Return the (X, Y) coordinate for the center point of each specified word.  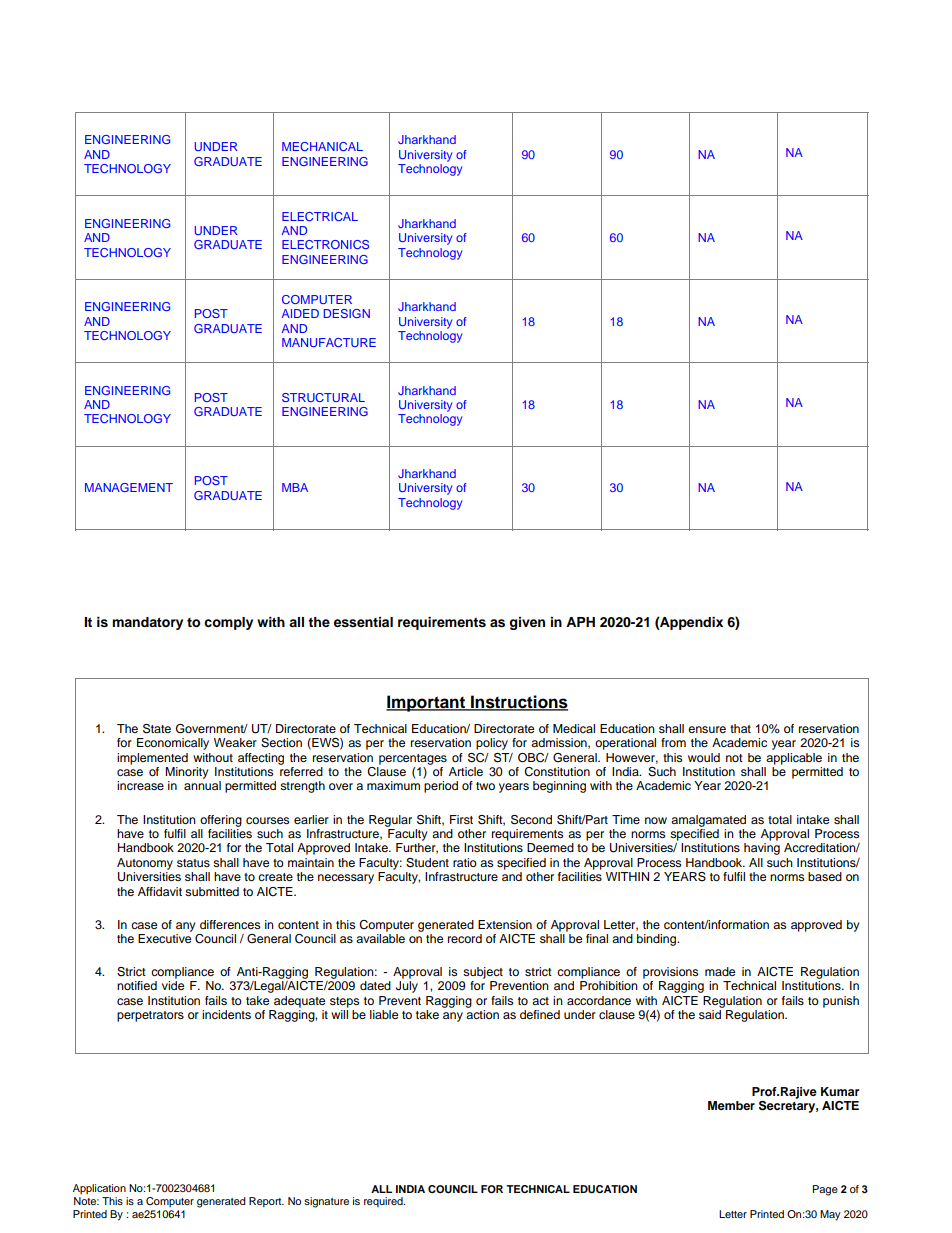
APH (580, 622)
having (762, 849)
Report (266, 1202)
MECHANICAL (322, 146)
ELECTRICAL (320, 216)
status (193, 863)
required (384, 1202)
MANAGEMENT (129, 487)
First (461, 819)
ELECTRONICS (325, 244)
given (527, 623)
